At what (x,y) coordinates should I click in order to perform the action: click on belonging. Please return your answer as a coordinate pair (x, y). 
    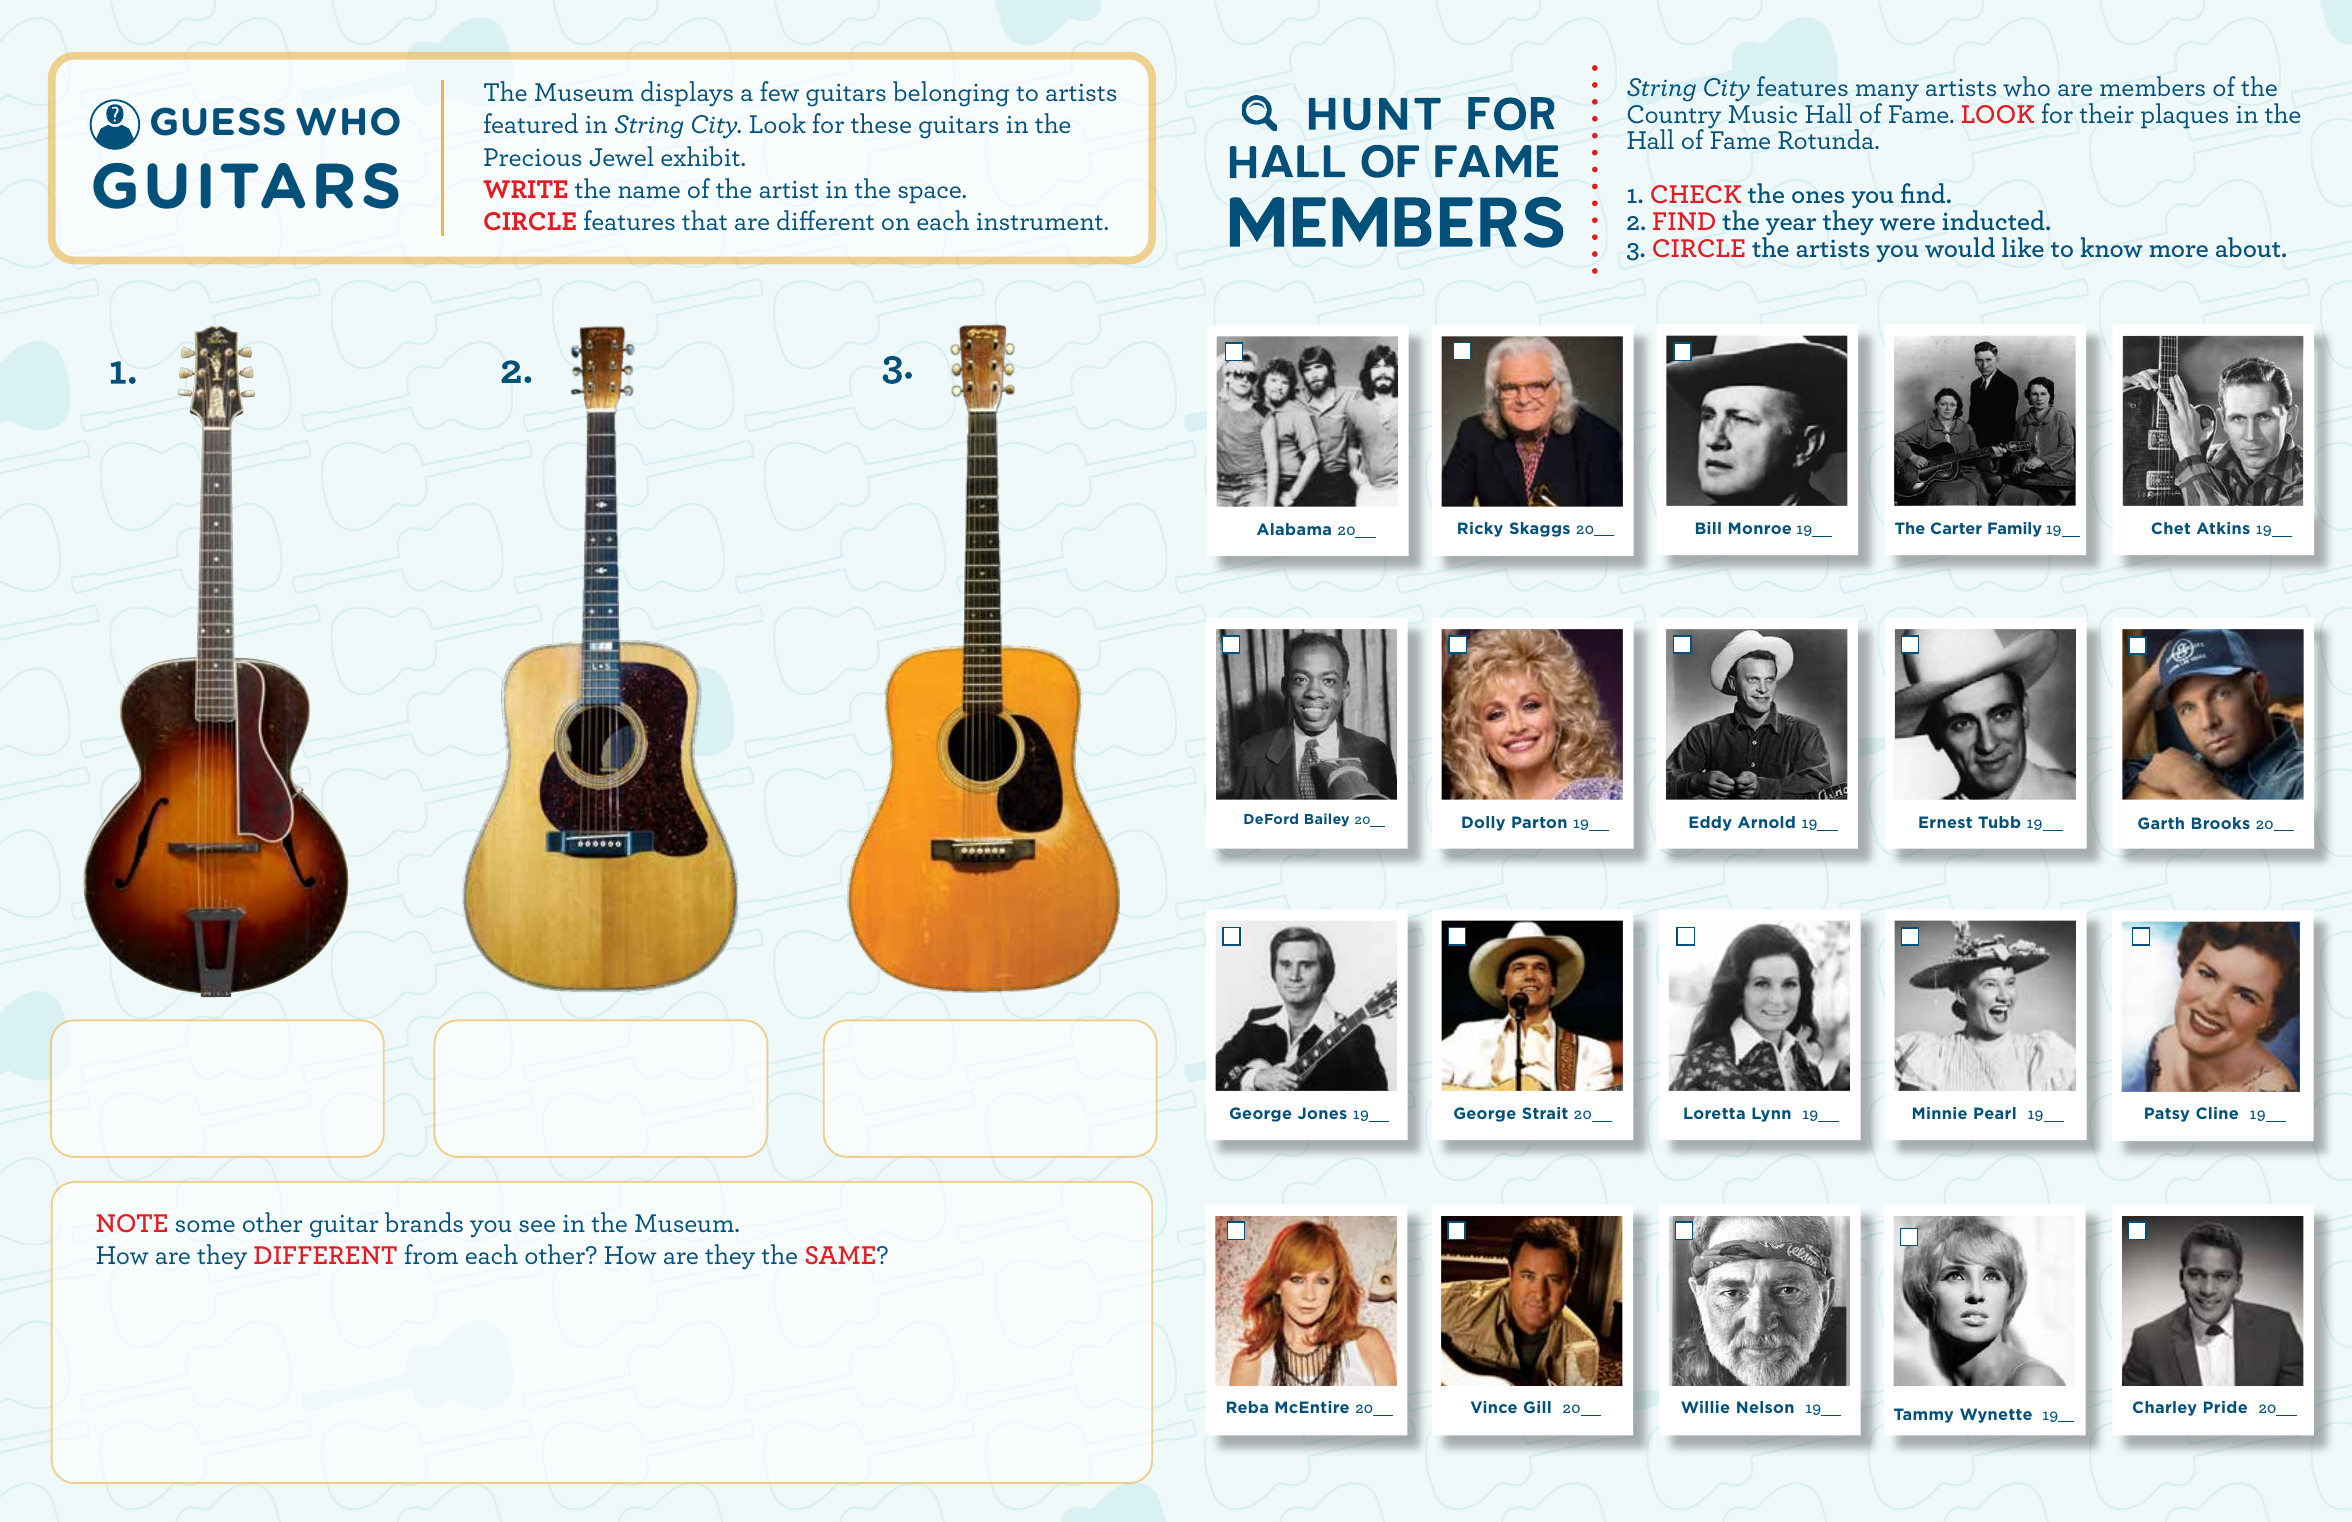
    Looking at the image, I should click on (951, 94).
